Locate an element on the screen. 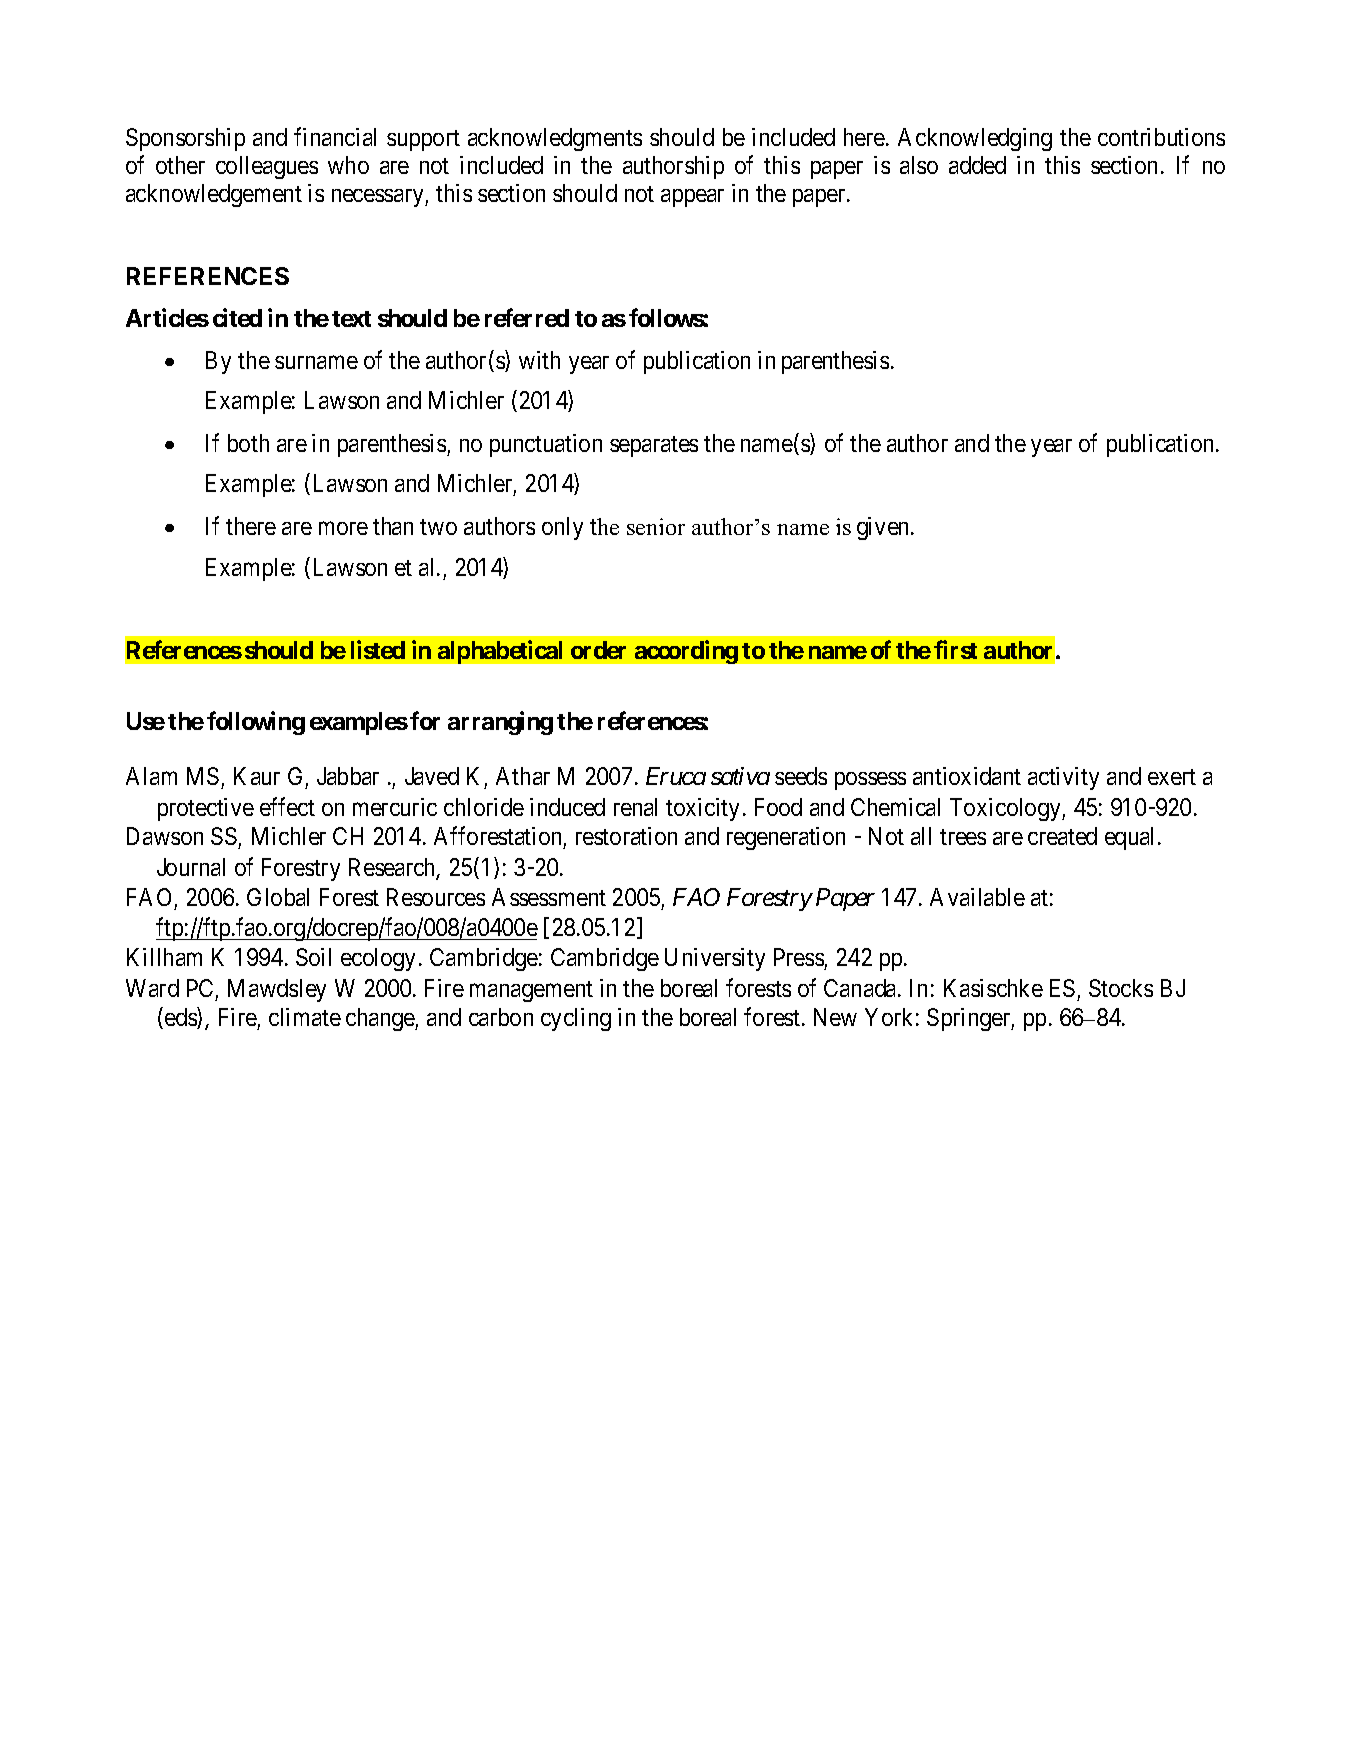 The width and height of the screenshot is (1351, 1748). added is located at coordinates (977, 165).
